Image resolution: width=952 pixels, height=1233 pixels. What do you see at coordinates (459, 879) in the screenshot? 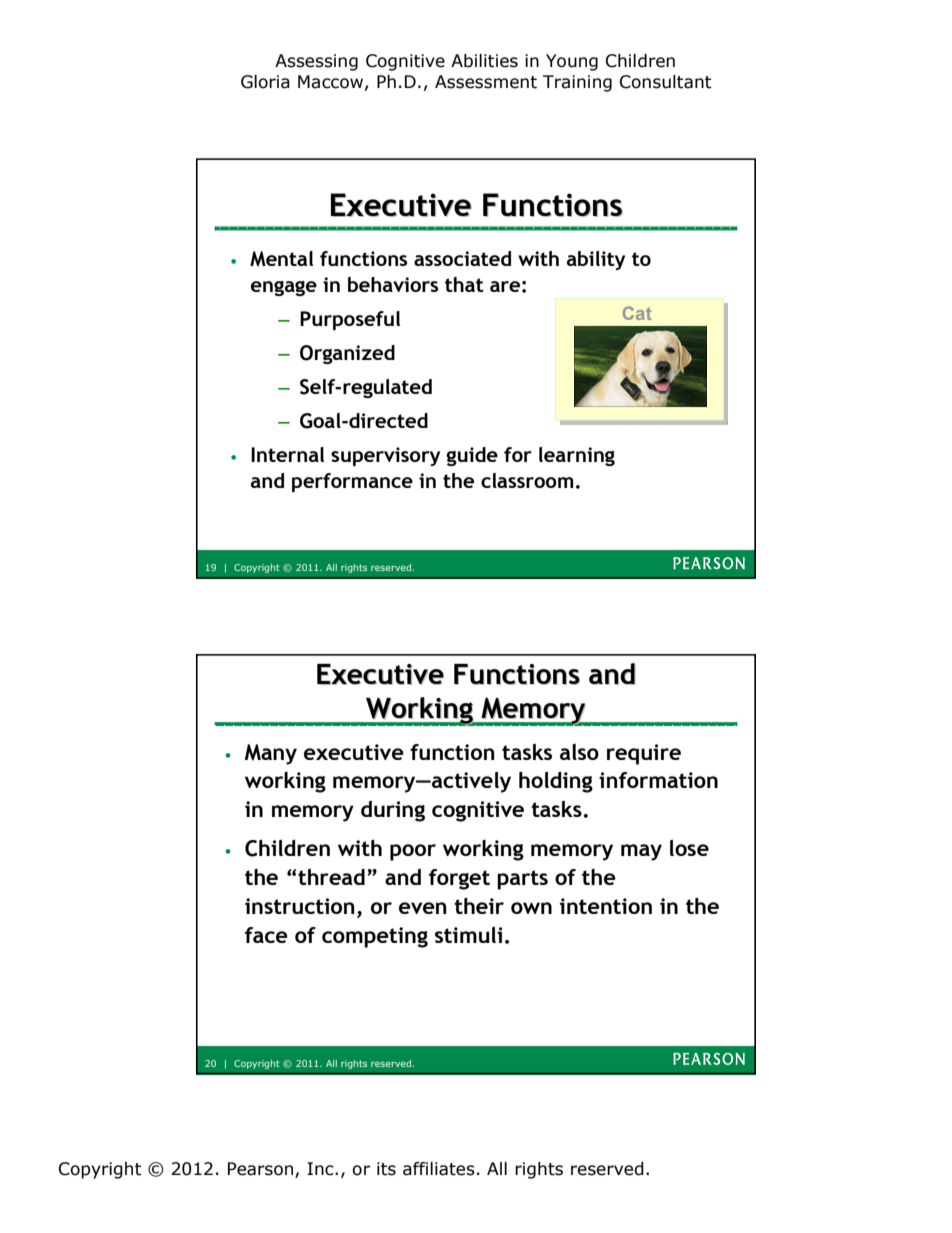
I see `forget` at bounding box center [459, 879].
